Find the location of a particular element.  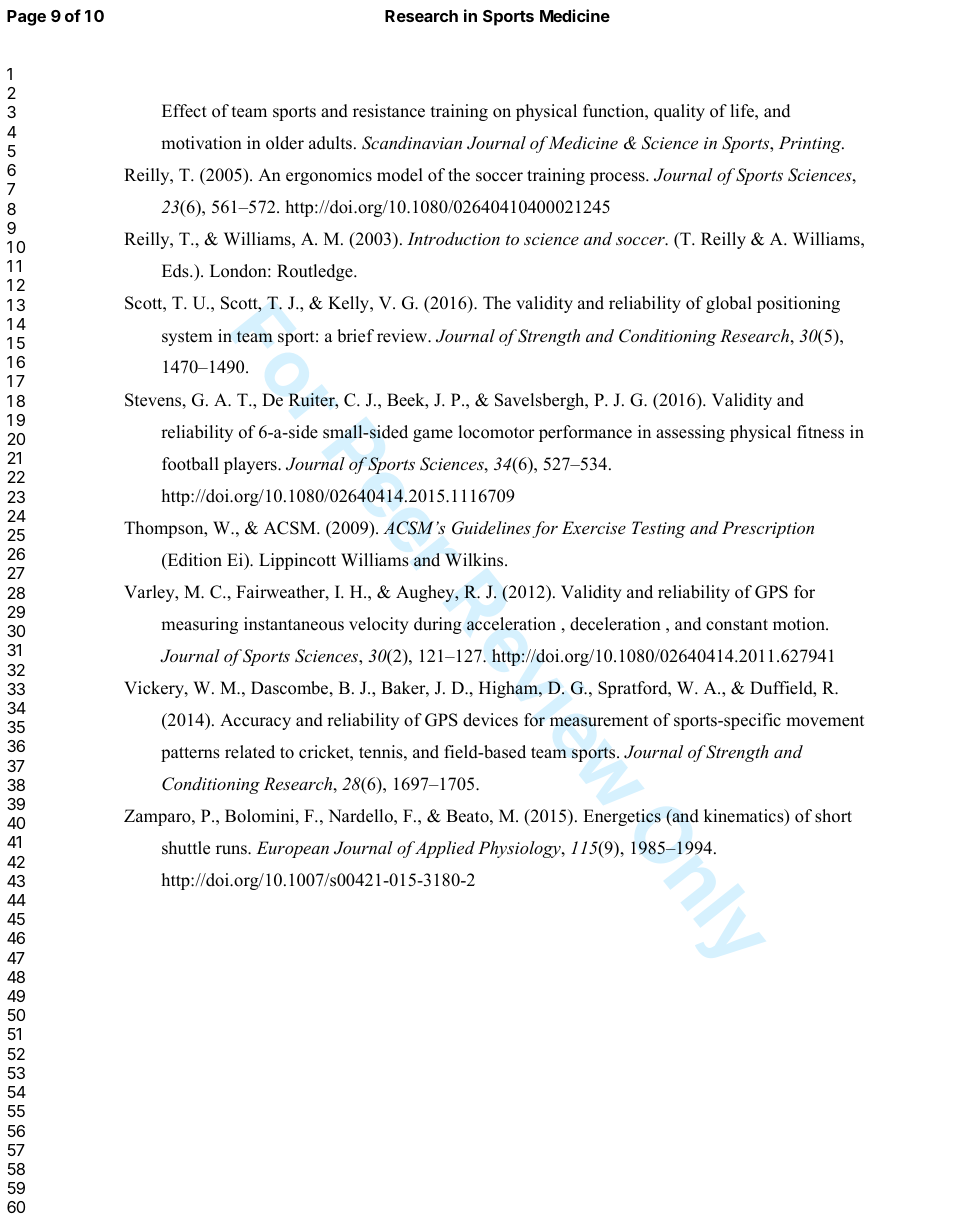

kinematics is located at coordinates (745, 817).
